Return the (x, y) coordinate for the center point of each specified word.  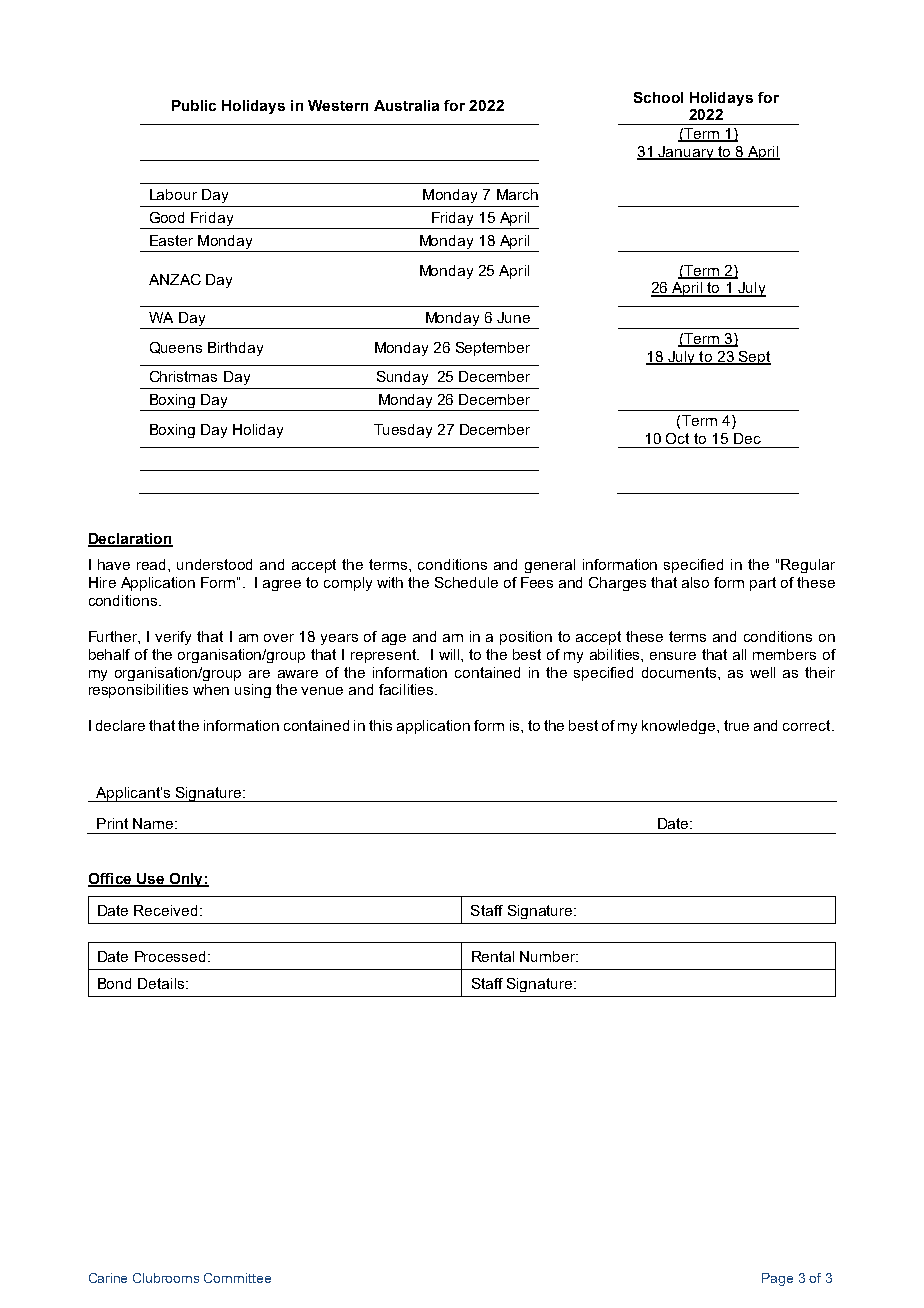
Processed (170, 956)
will (450, 654)
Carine (108, 1278)
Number (548, 956)
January (686, 153)
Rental (493, 956)
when (211, 689)
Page (777, 1279)
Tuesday (403, 431)
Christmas (183, 376)
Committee (237, 1278)
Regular (808, 566)
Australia (406, 105)
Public (194, 105)
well (762, 672)
